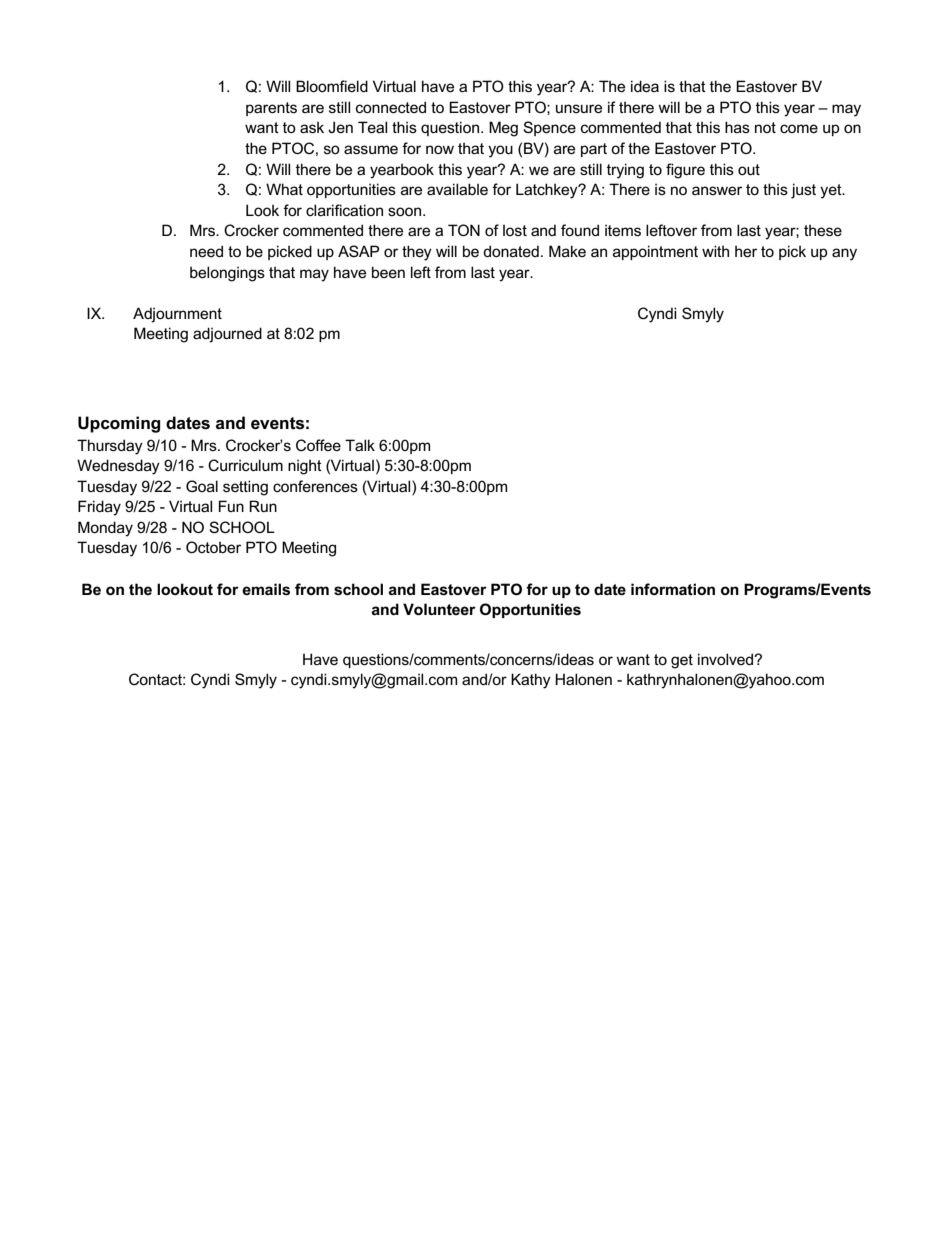 The height and width of the screenshot is (1233, 952). I want to click on emails, so click(266, 589).
